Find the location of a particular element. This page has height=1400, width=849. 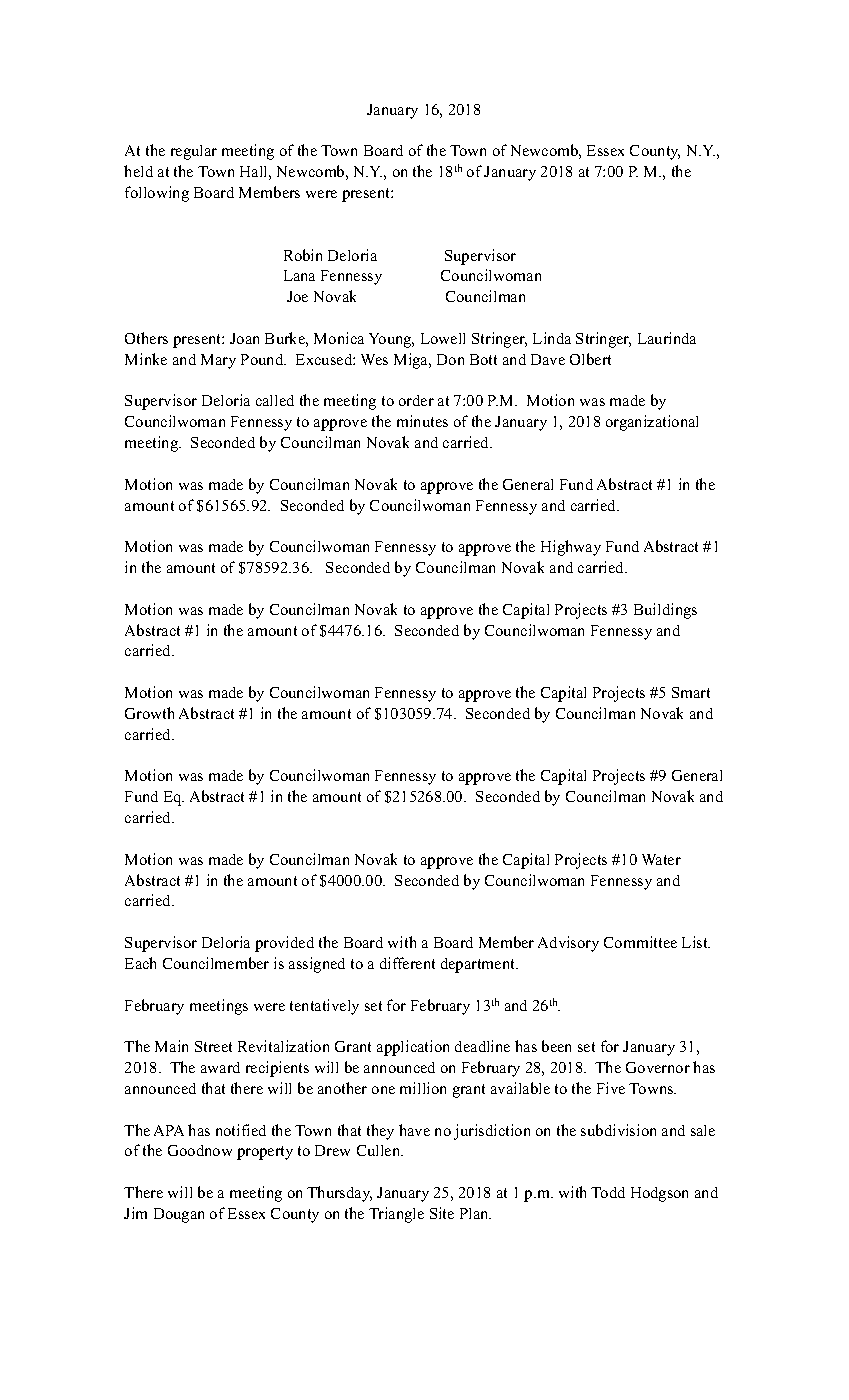

called is located at coordinates (275, 400).
